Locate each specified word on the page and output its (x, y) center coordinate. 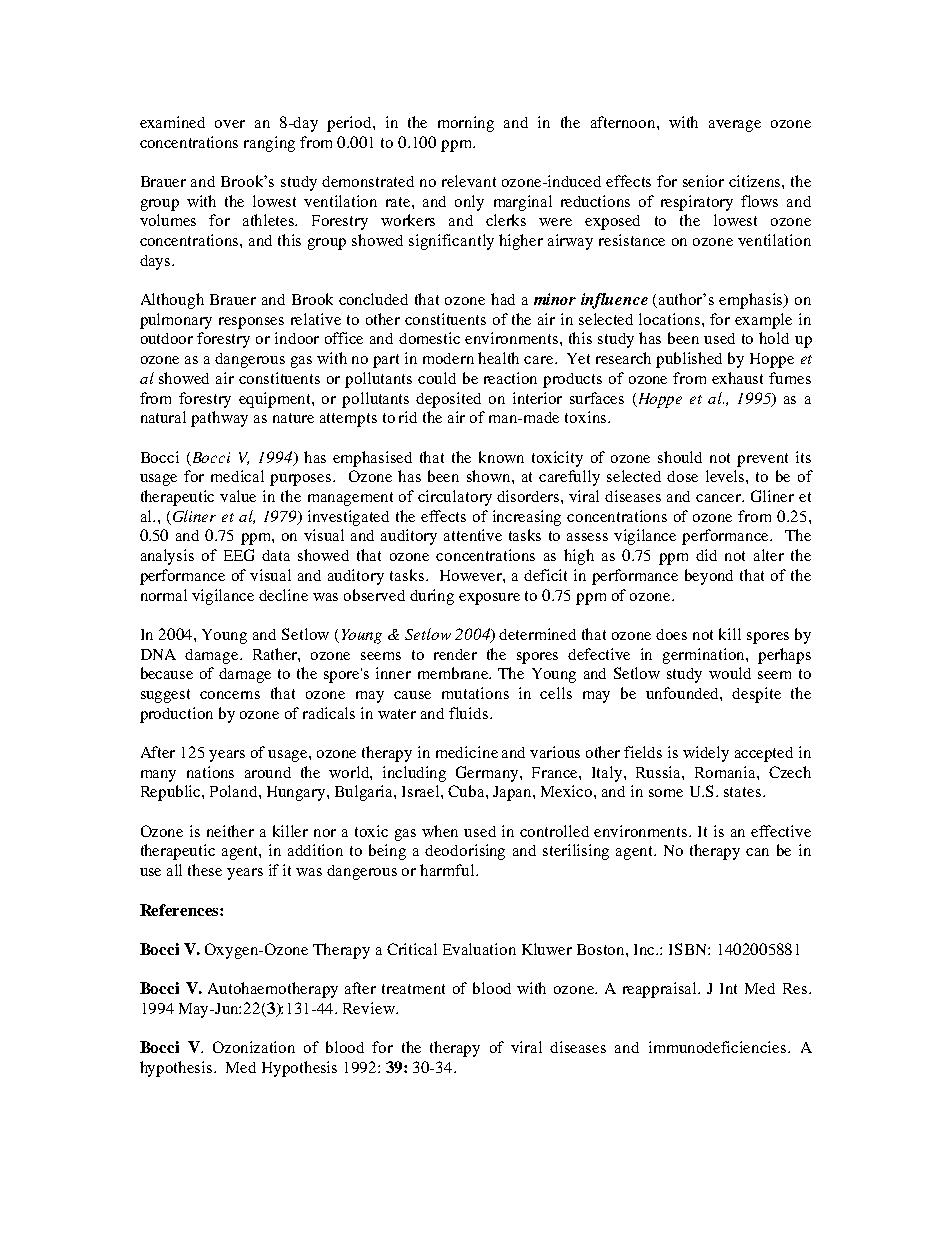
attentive (473, 535)
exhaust (737, 378)
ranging (269, 144)
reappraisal (661, 990)
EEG (239, 555)
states (742, 792)
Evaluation (479, 949)
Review (370, 1008)
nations (210, 772)
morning (466, 124)
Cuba (467, 791)
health (498, 358)
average (735, 126)
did (706, 555)
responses (251, 323)
